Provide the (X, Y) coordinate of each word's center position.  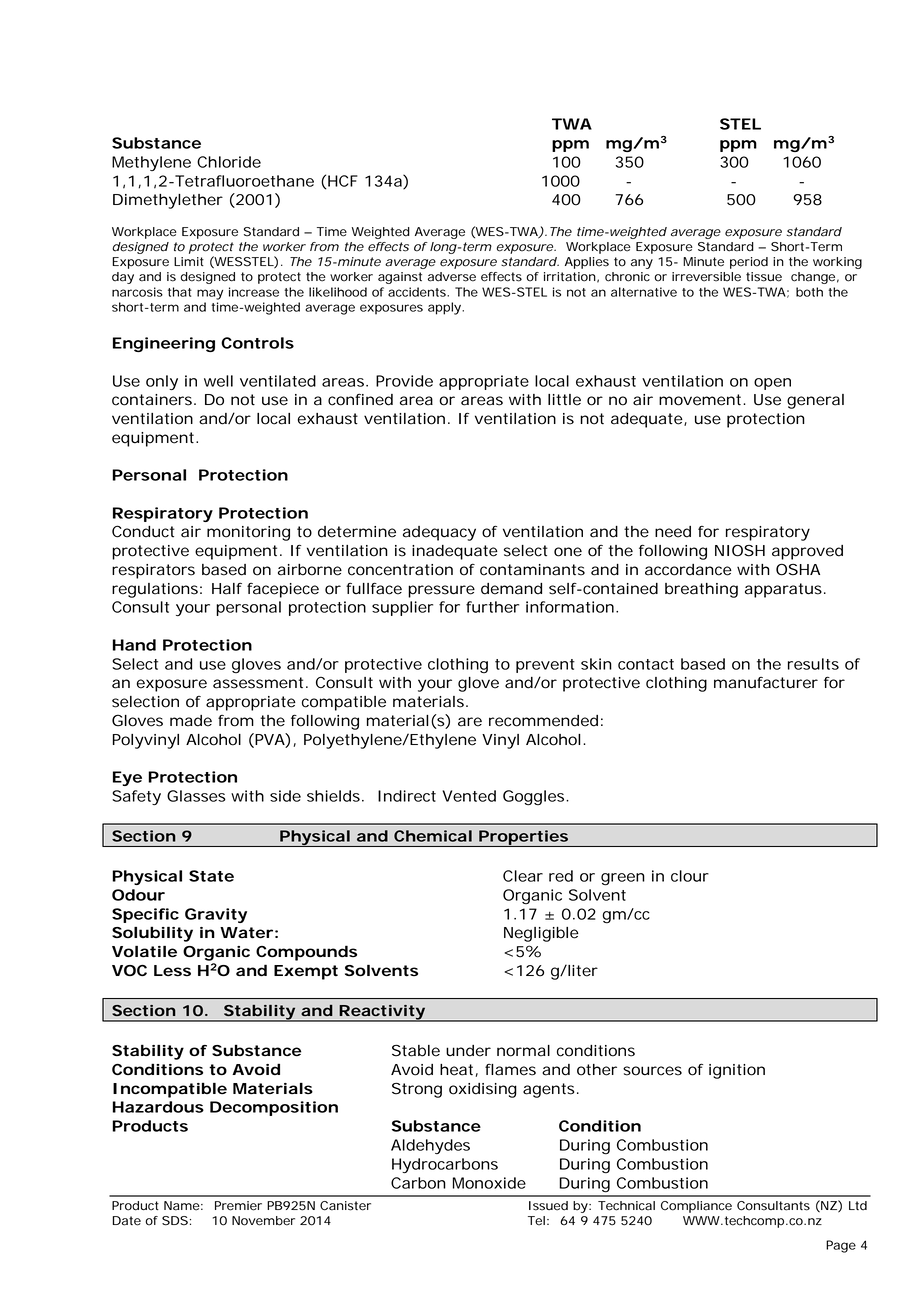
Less (172, 971)
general (815, 401)
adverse (452, 277)
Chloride (229, 162)
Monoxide (489, 1183)
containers (153, 400)
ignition (737, 1071)
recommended (543, 721)
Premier (238, 1206)
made (191, 721)
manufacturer (766, 683)
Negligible (541, 934)
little (564, 400)
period (749, 263)
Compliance (696, 1207)
